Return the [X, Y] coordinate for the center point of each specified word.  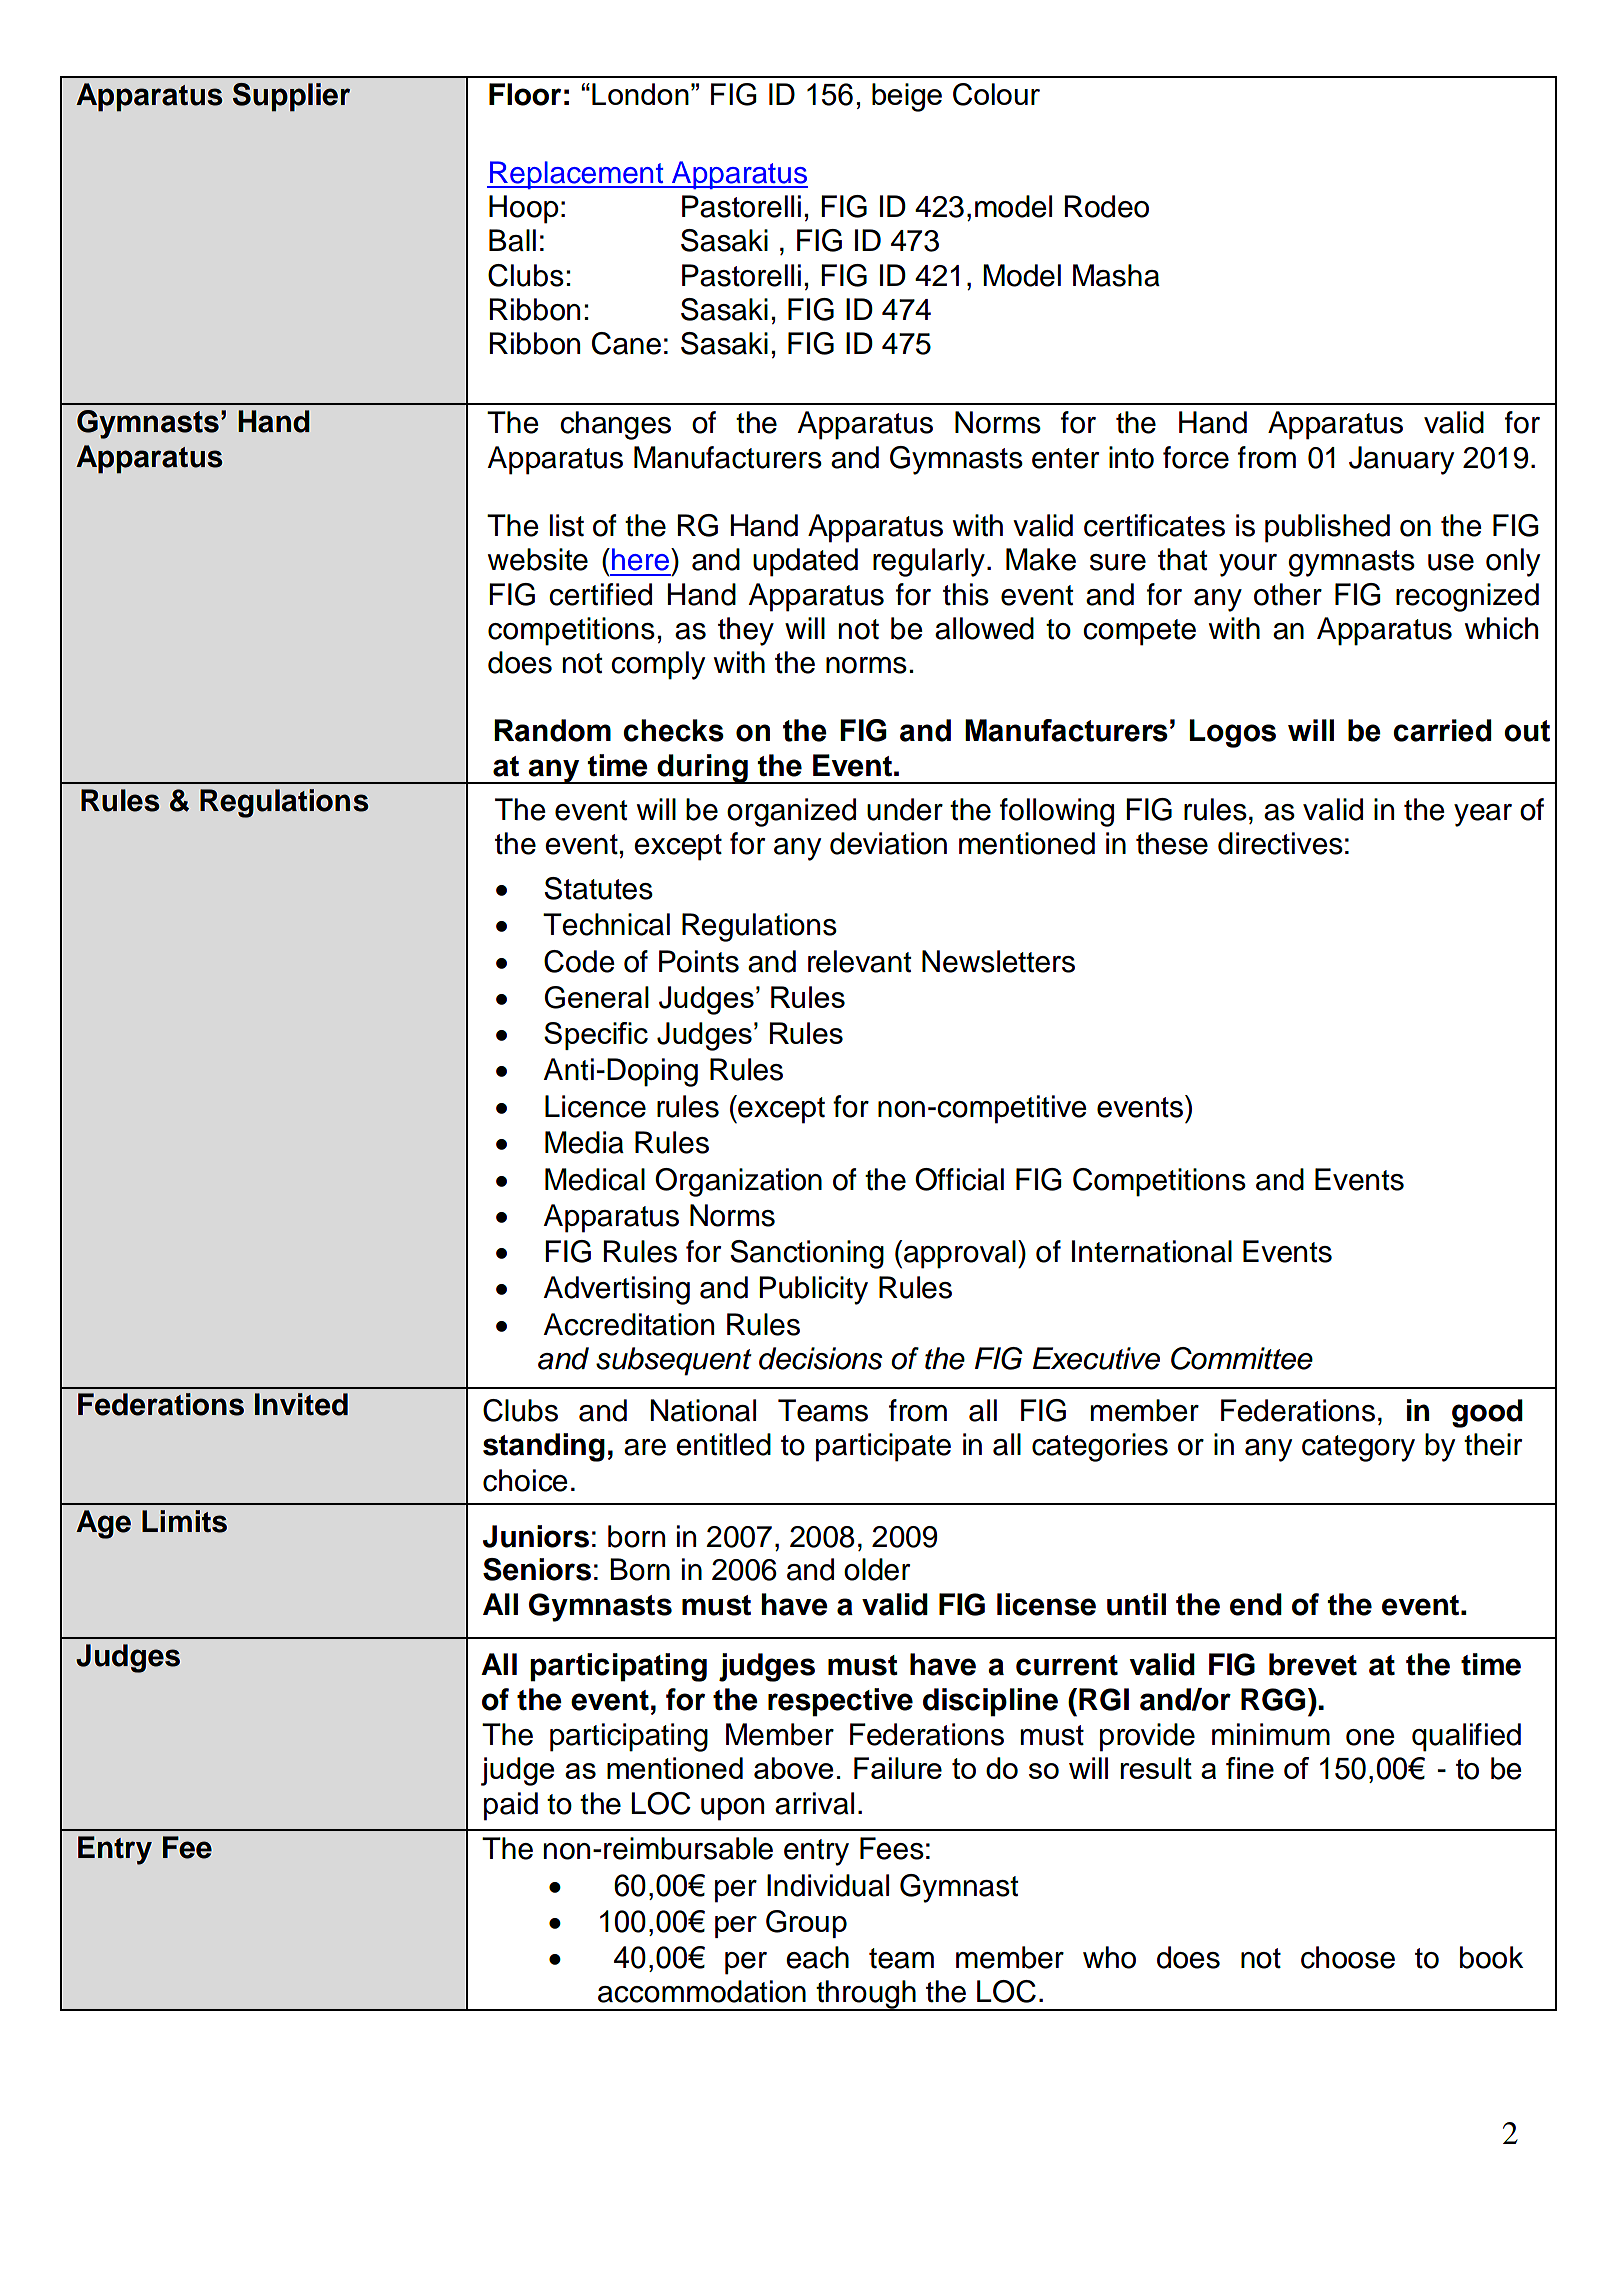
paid [511, 1806]
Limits [184, 1521]
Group [806, 1924]
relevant [859, 961]
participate [883, 1447]
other [1288, 594]
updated [805, 562]
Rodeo [1107, 206]
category [1358, 1448]
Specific [596, 1036]
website [538, 559]
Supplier [291, 97]
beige [907, 97]
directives [1280, 843]
